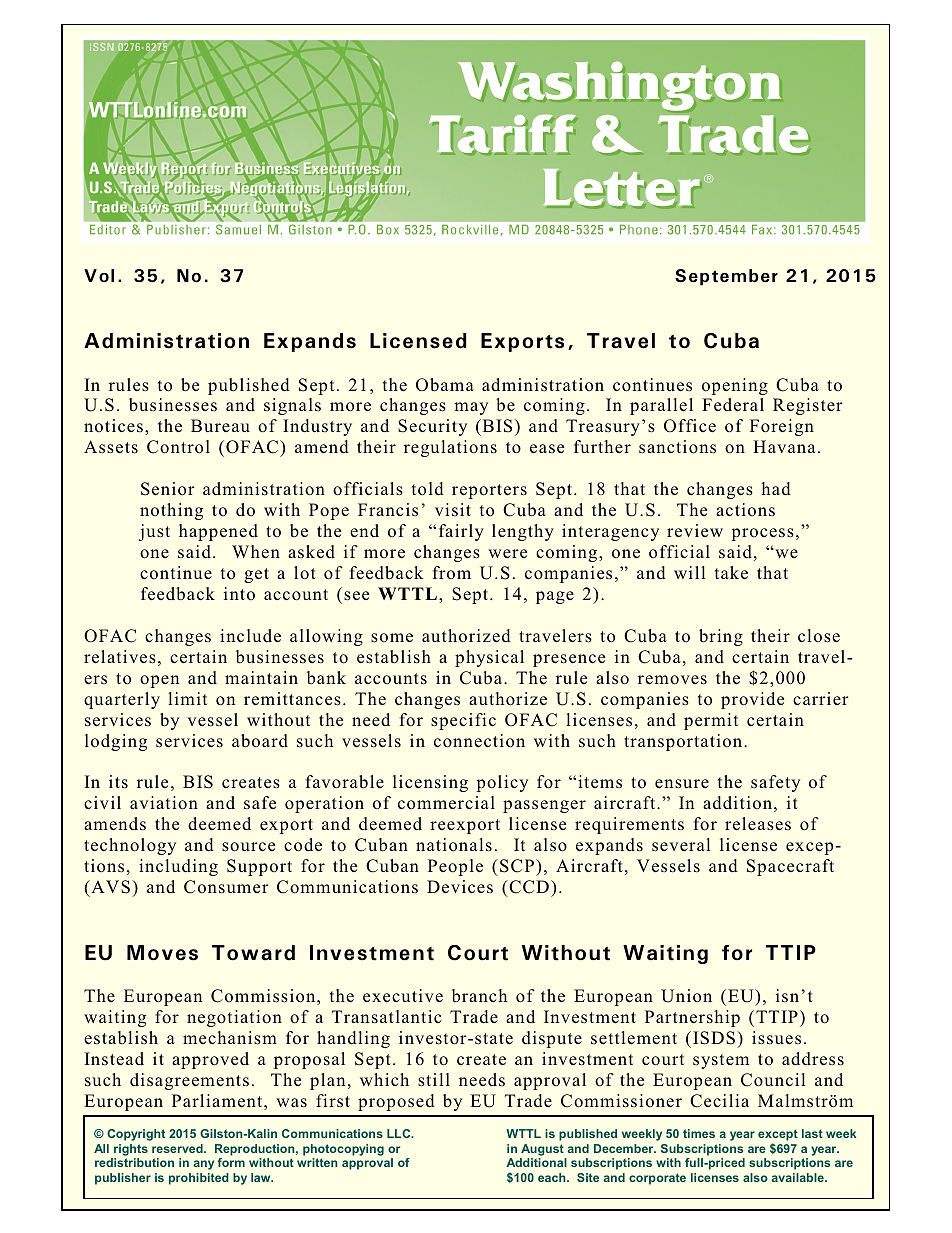  Describe the element at coordinates (721, 637) in the screenshot. I see `bring` at that location.
